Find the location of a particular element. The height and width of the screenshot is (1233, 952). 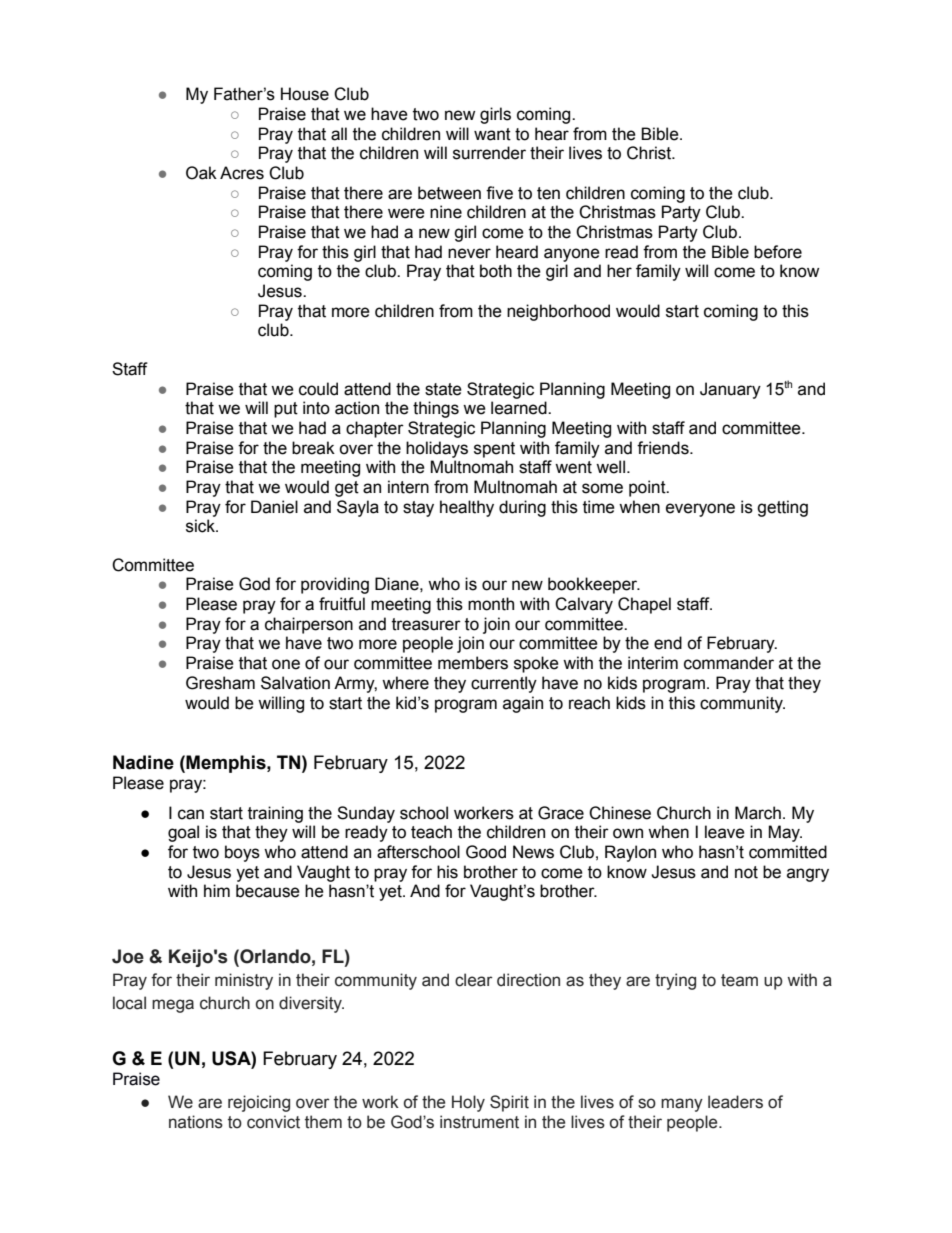

Holy is located at coordinates (468, 1103).
